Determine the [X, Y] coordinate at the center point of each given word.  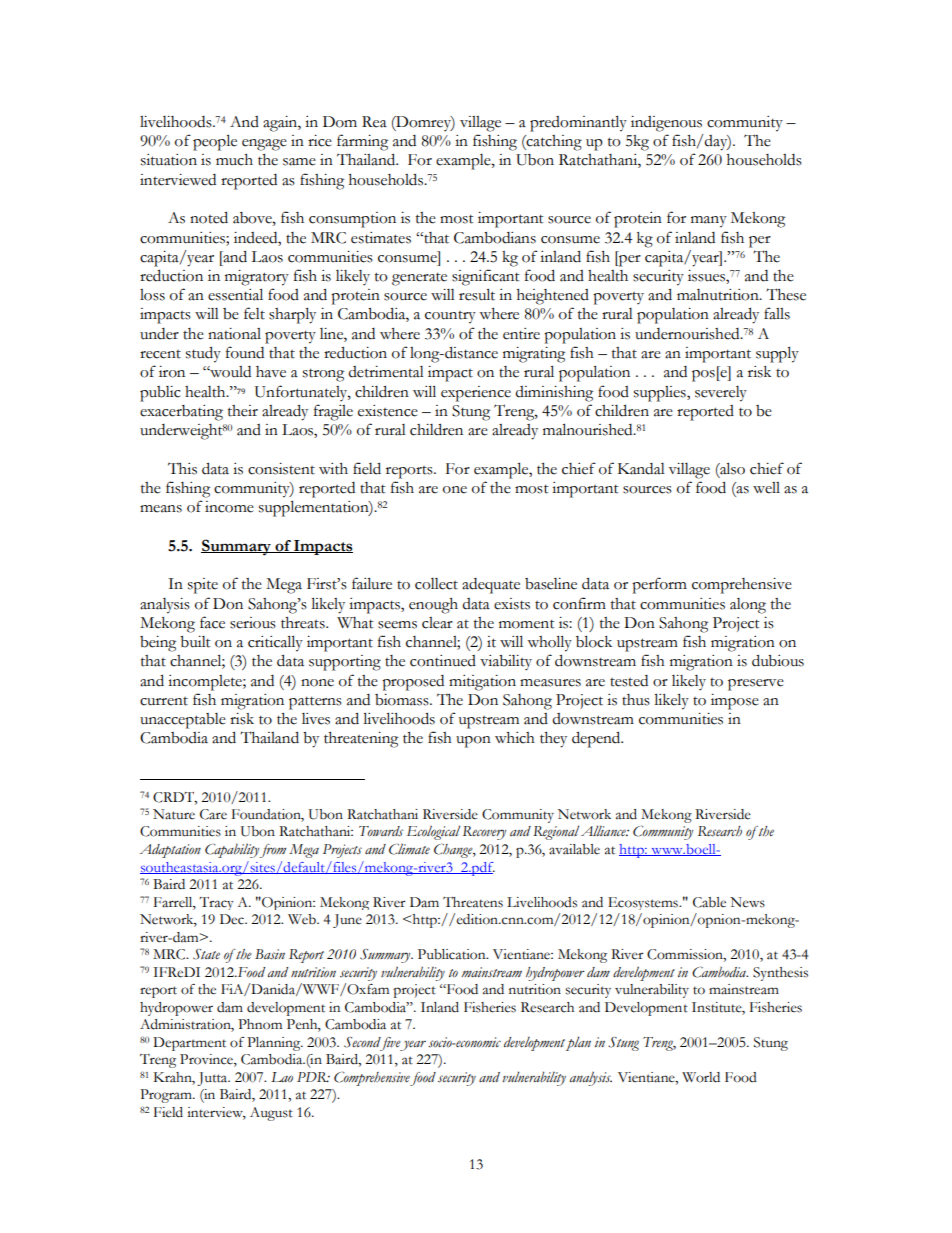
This [182, 469]
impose [735, 702]
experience [476, 394]
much [234, 160]
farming [362, 142]
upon [473, 742]
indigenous [666, 124]
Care [213, 814]
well [766, 488]
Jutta [213, 1079]
